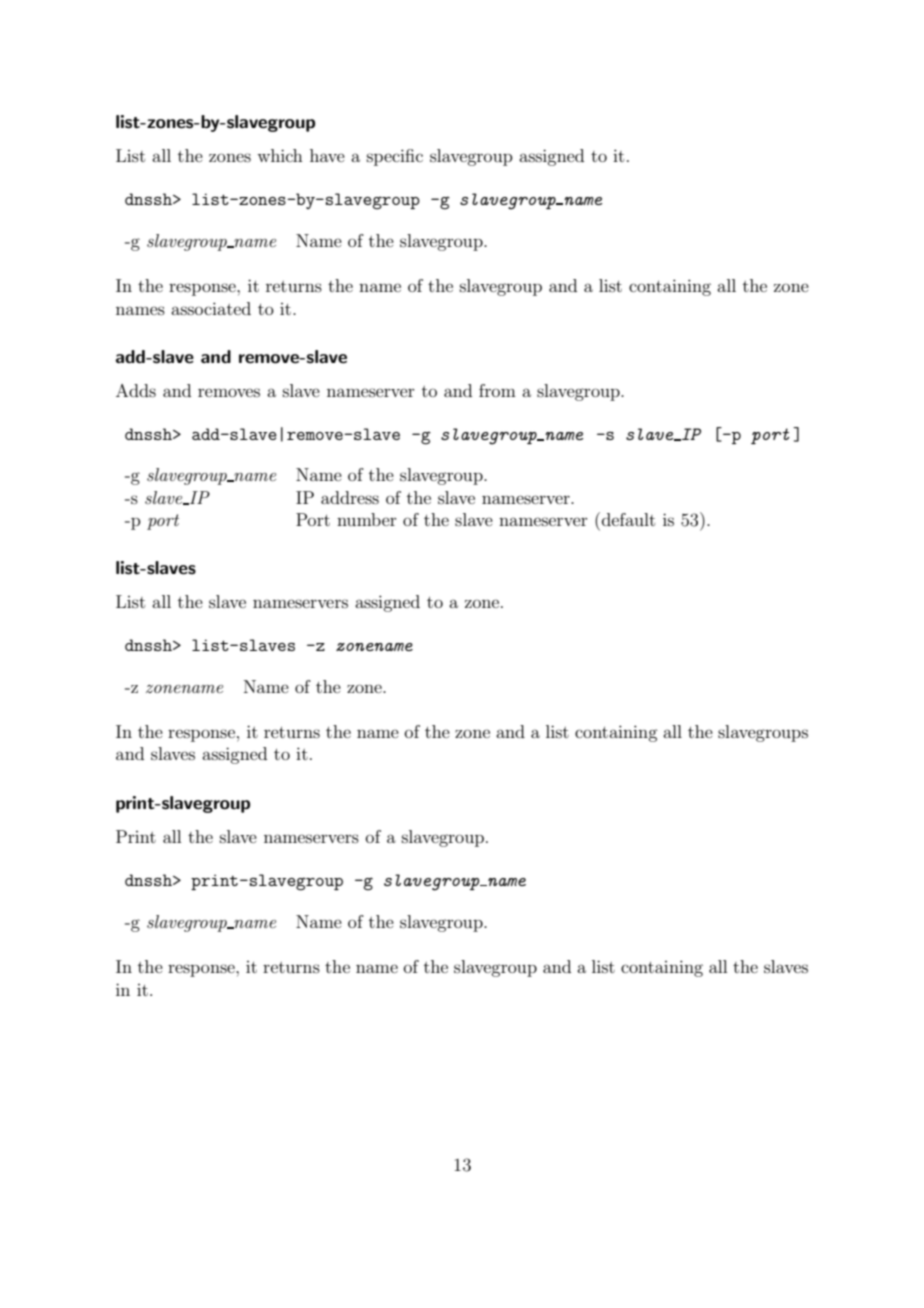 The width and height of the page is (924, 1308). What do you see at coordinates (136, 390) in the page?
I see `Adds` at bounding box center [136, 390].
